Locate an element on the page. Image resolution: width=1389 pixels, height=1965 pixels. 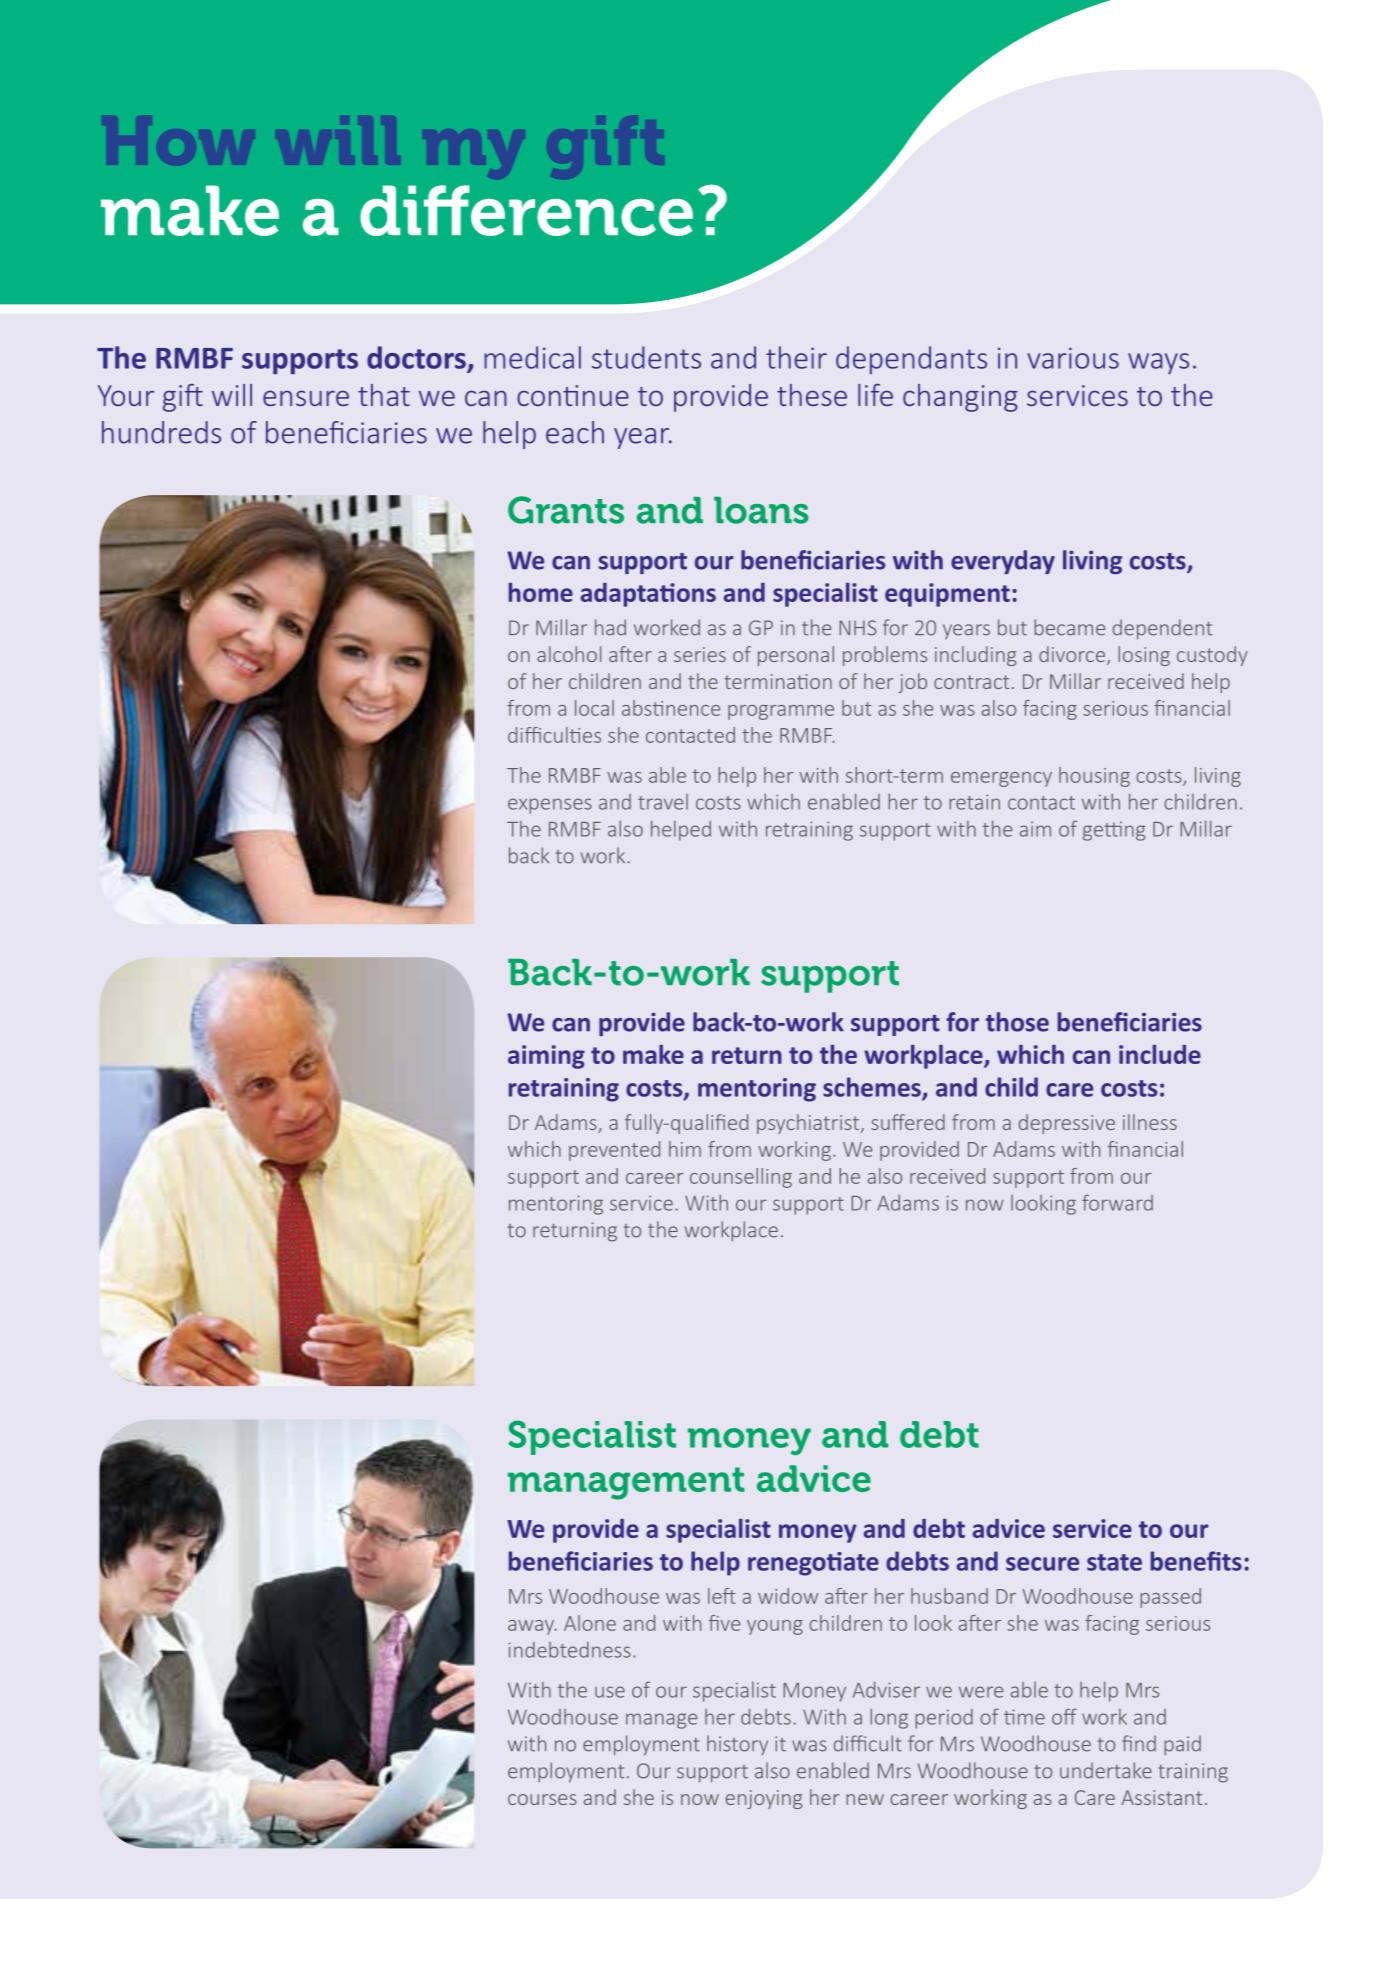
various is located at coordinates (1073, 358).
